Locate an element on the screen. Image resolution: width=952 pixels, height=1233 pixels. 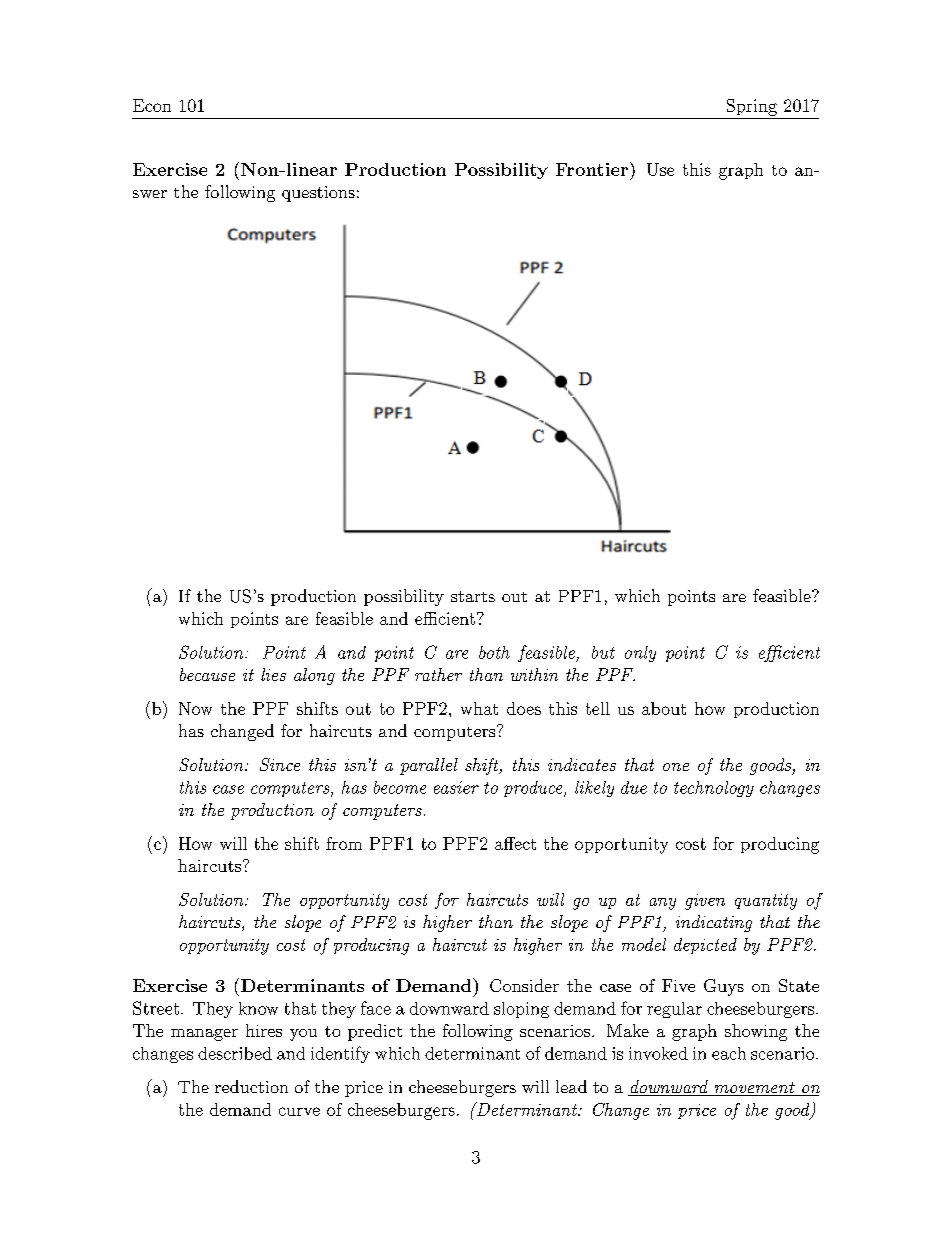
starts is located at coordinates (473, 596).
